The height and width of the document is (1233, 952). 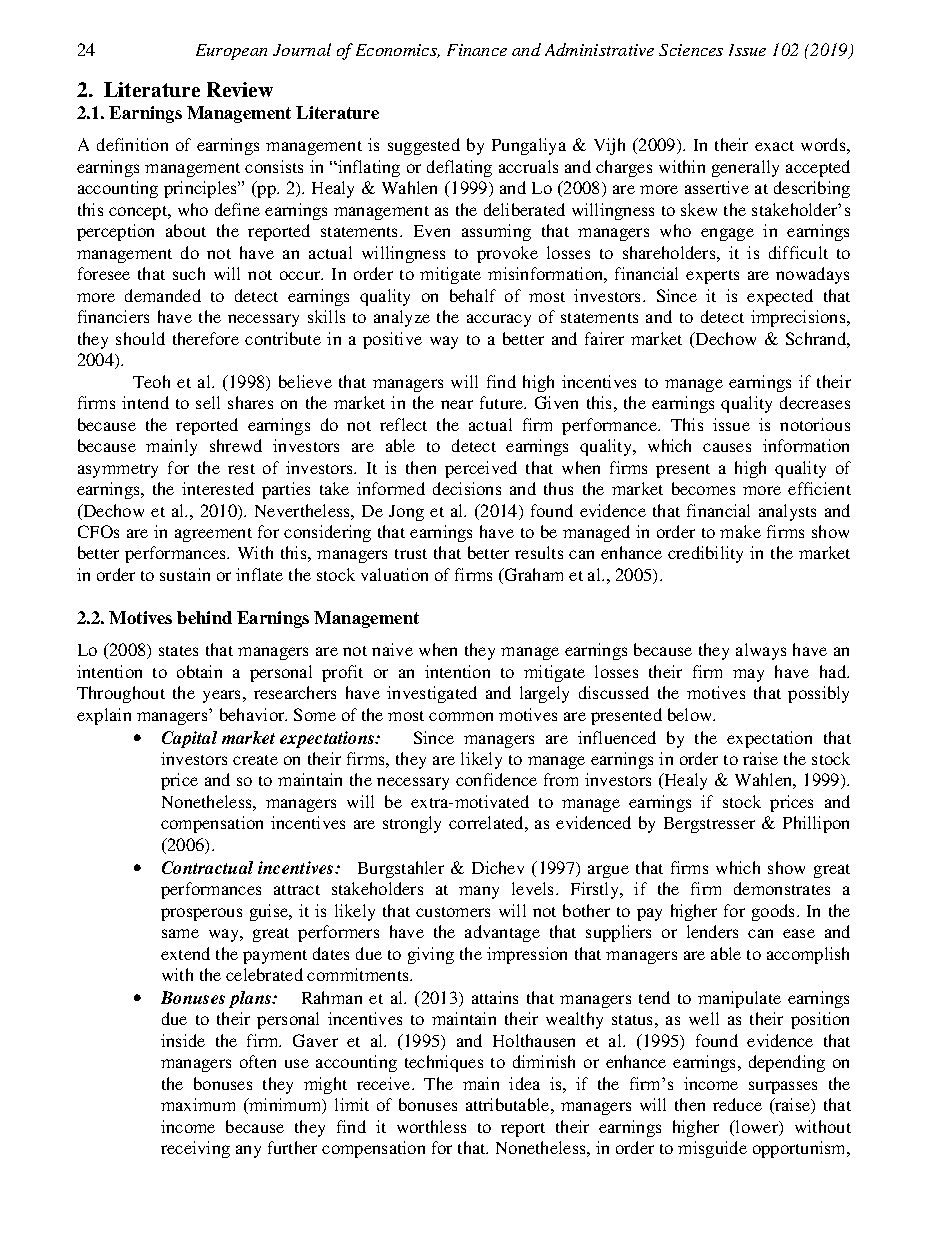 What do you see at coordinates (431, 1126) in the document?
I see `worthless` at bounding box center [431, 1126].
